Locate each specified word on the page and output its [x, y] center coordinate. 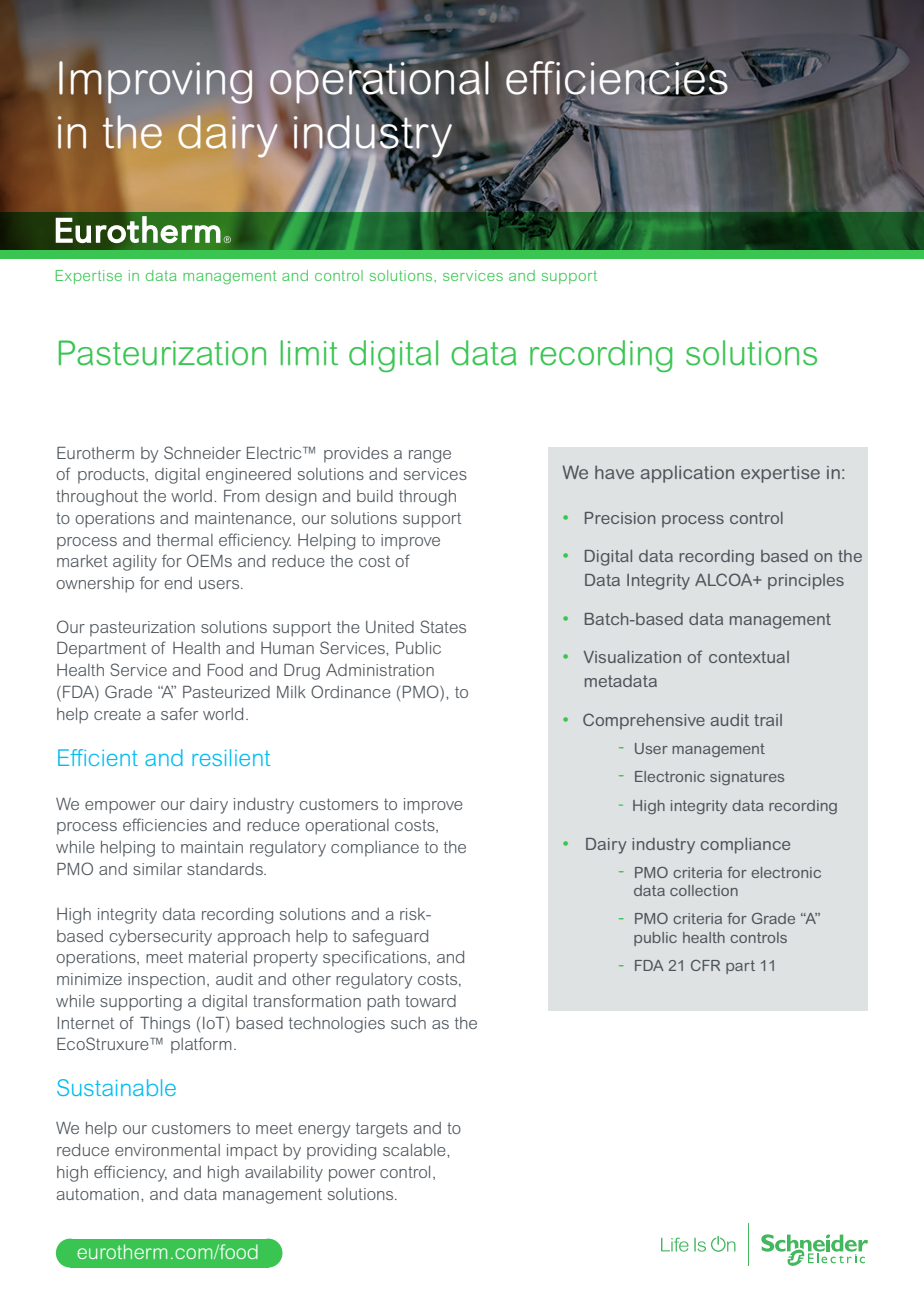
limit [309, 352]
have [614, 472]
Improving [155, 81]
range [430, 456]
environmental [167, 1150]
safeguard [390, 937]
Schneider [202, 452]
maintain [212, 847]
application [687, 474]
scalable [415, 1149]
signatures [747, 778]
